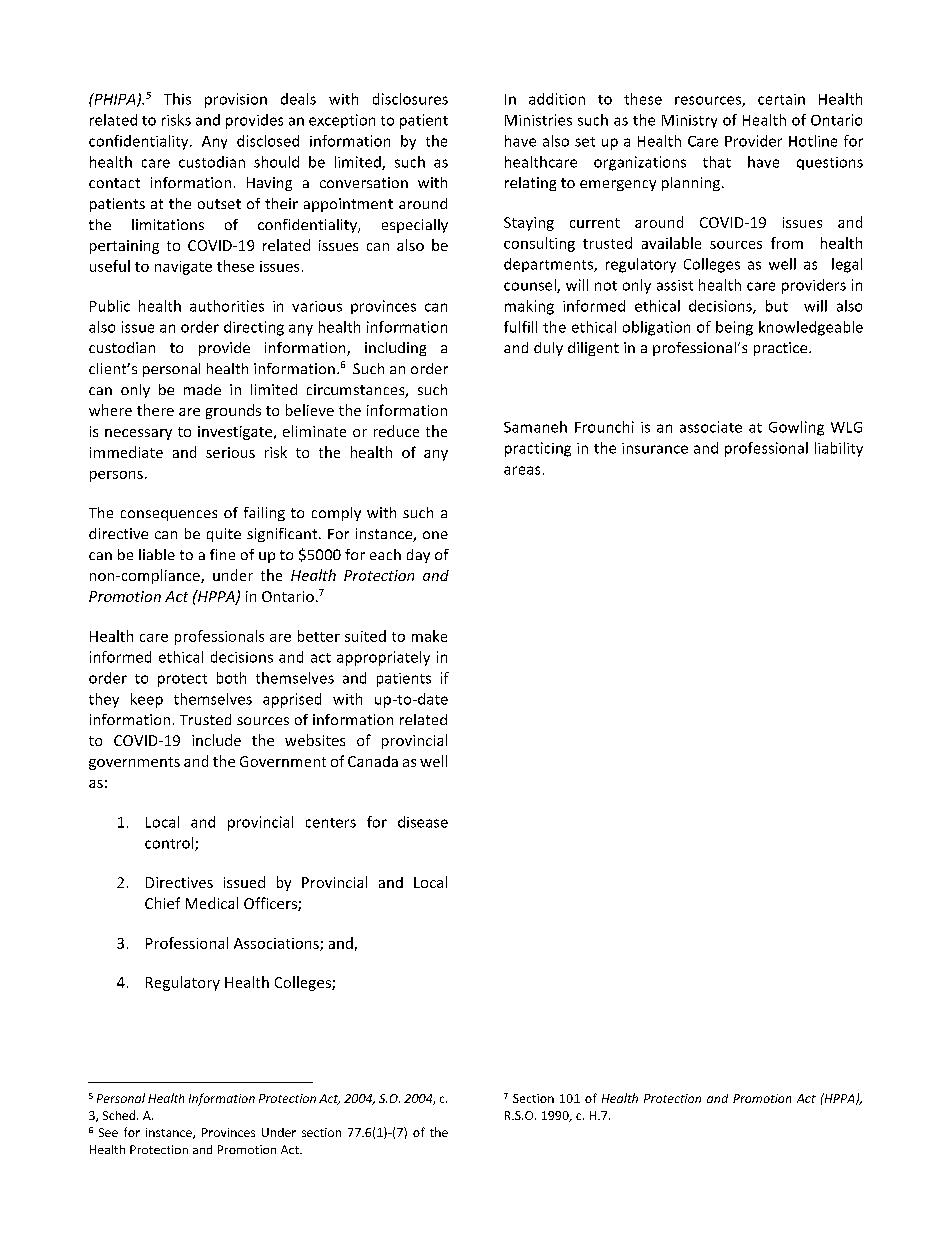  Describe the element at coordinates (839, 449) in the screenshot. I see `liability` at that location.
